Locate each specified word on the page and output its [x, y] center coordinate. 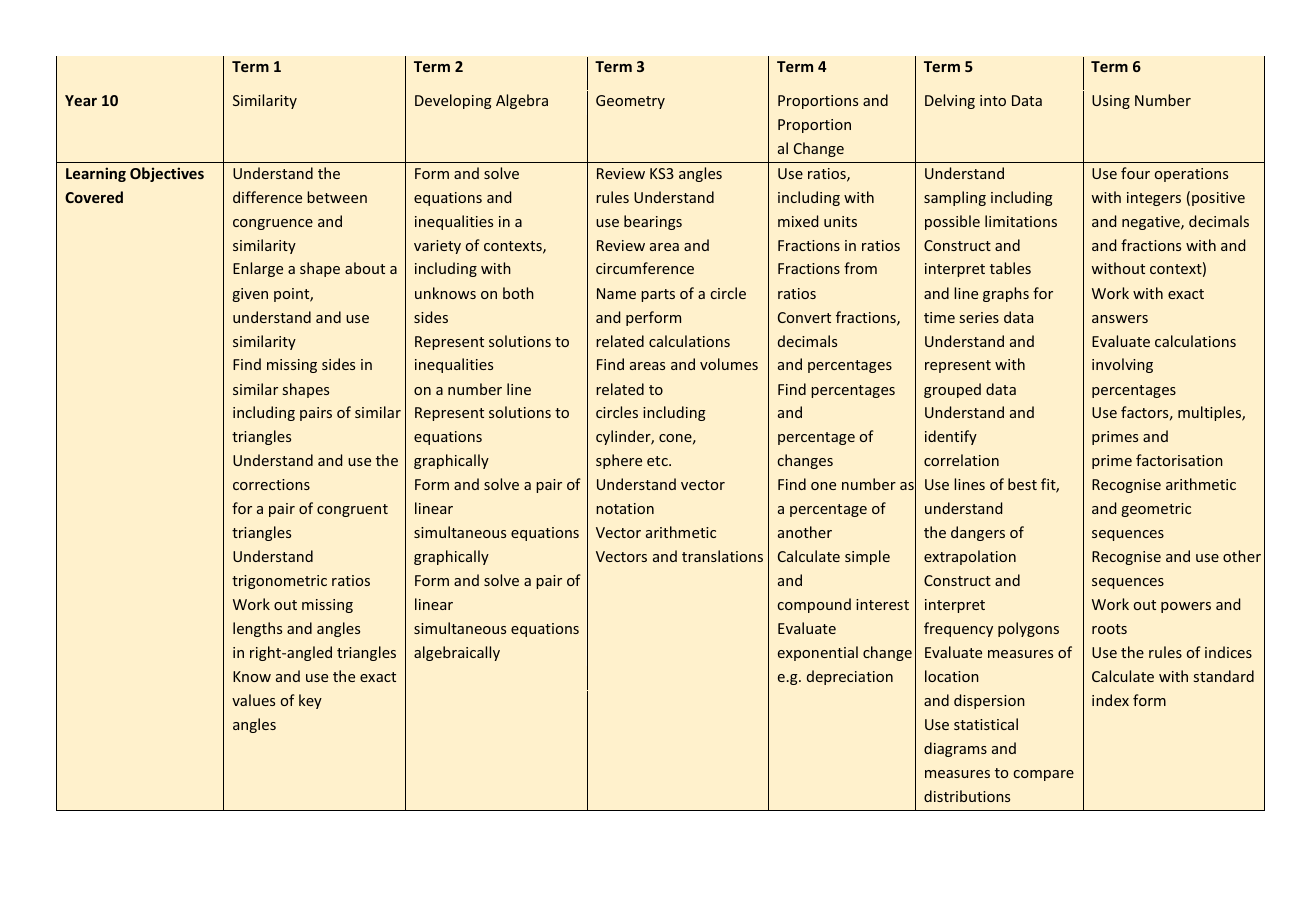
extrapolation [970, 557]
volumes [729, 364]
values [253, 700]
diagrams [955, 749]
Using [1111, 102]
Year [81, 100]
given [250, 295]
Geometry [630, 102]
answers [1120, 319]
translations [722, 556]
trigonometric [279, 582]
